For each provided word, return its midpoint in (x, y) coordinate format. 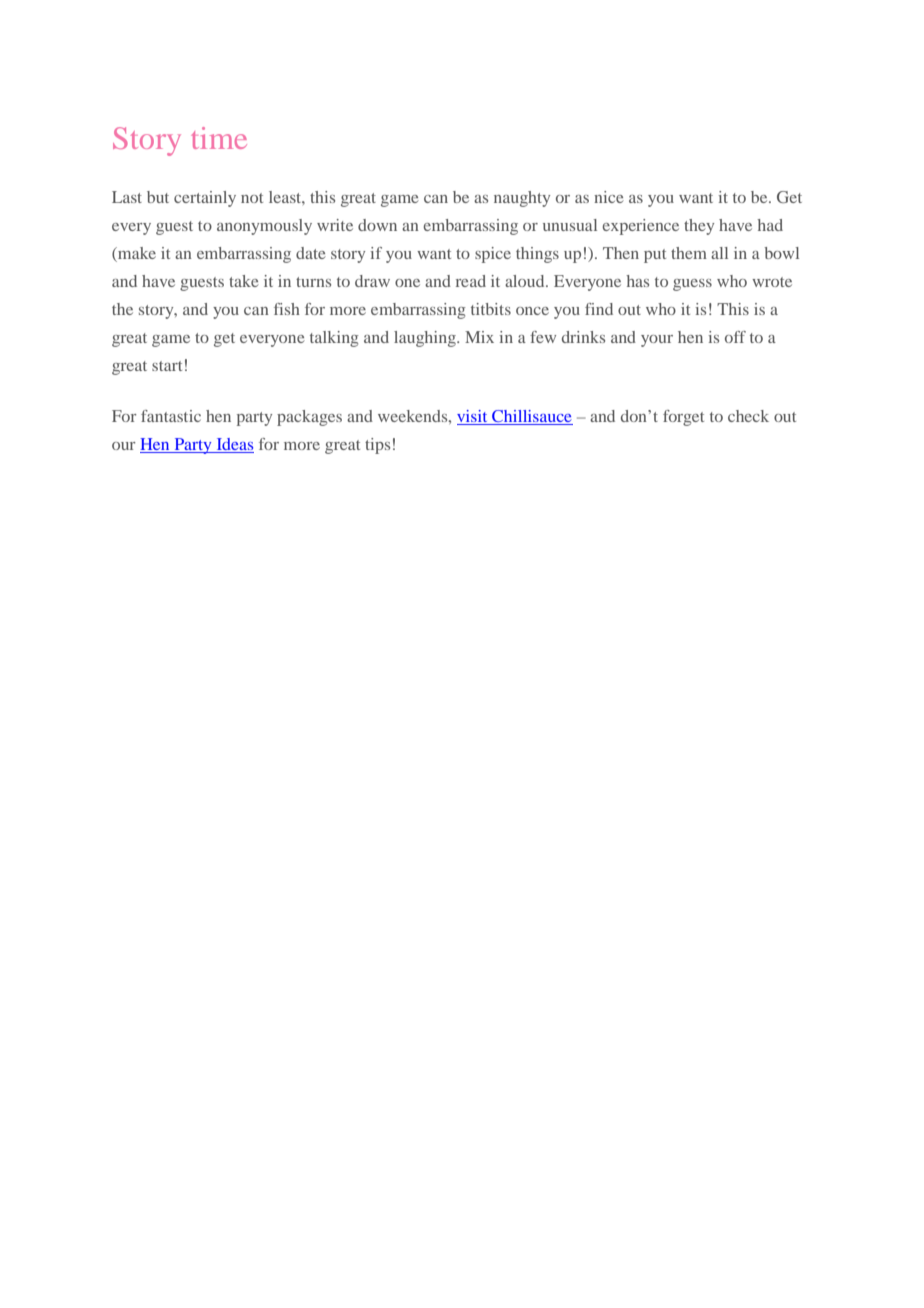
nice (609, 197)
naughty (522, 199)
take (244, 281)
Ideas (234, 445)
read (471, 281)
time (219, 138)
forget (683, 418)
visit (473, 417)
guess (692, 285)
